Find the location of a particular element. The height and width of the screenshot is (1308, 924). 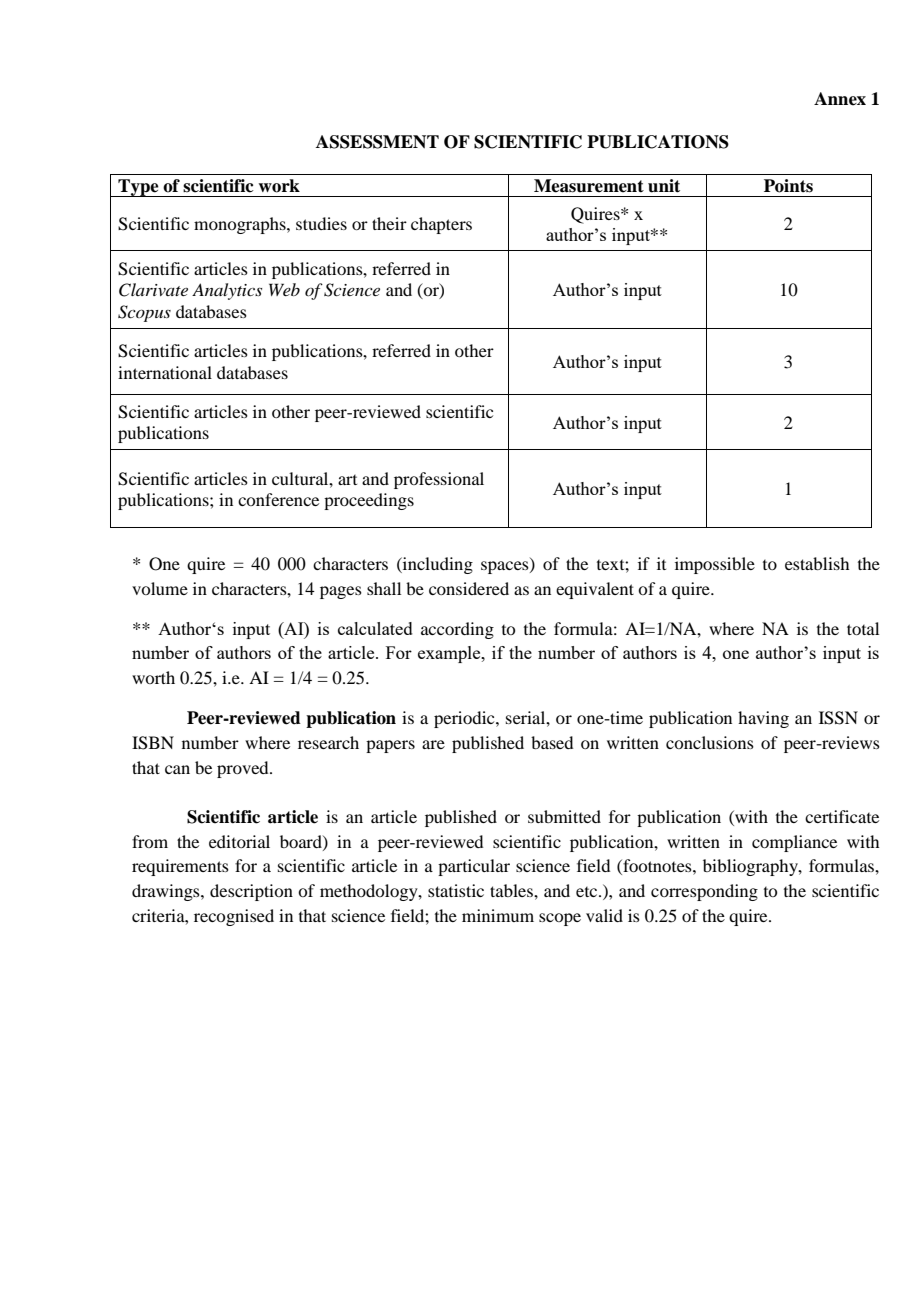

Points is located at coordinates (788, 186).
